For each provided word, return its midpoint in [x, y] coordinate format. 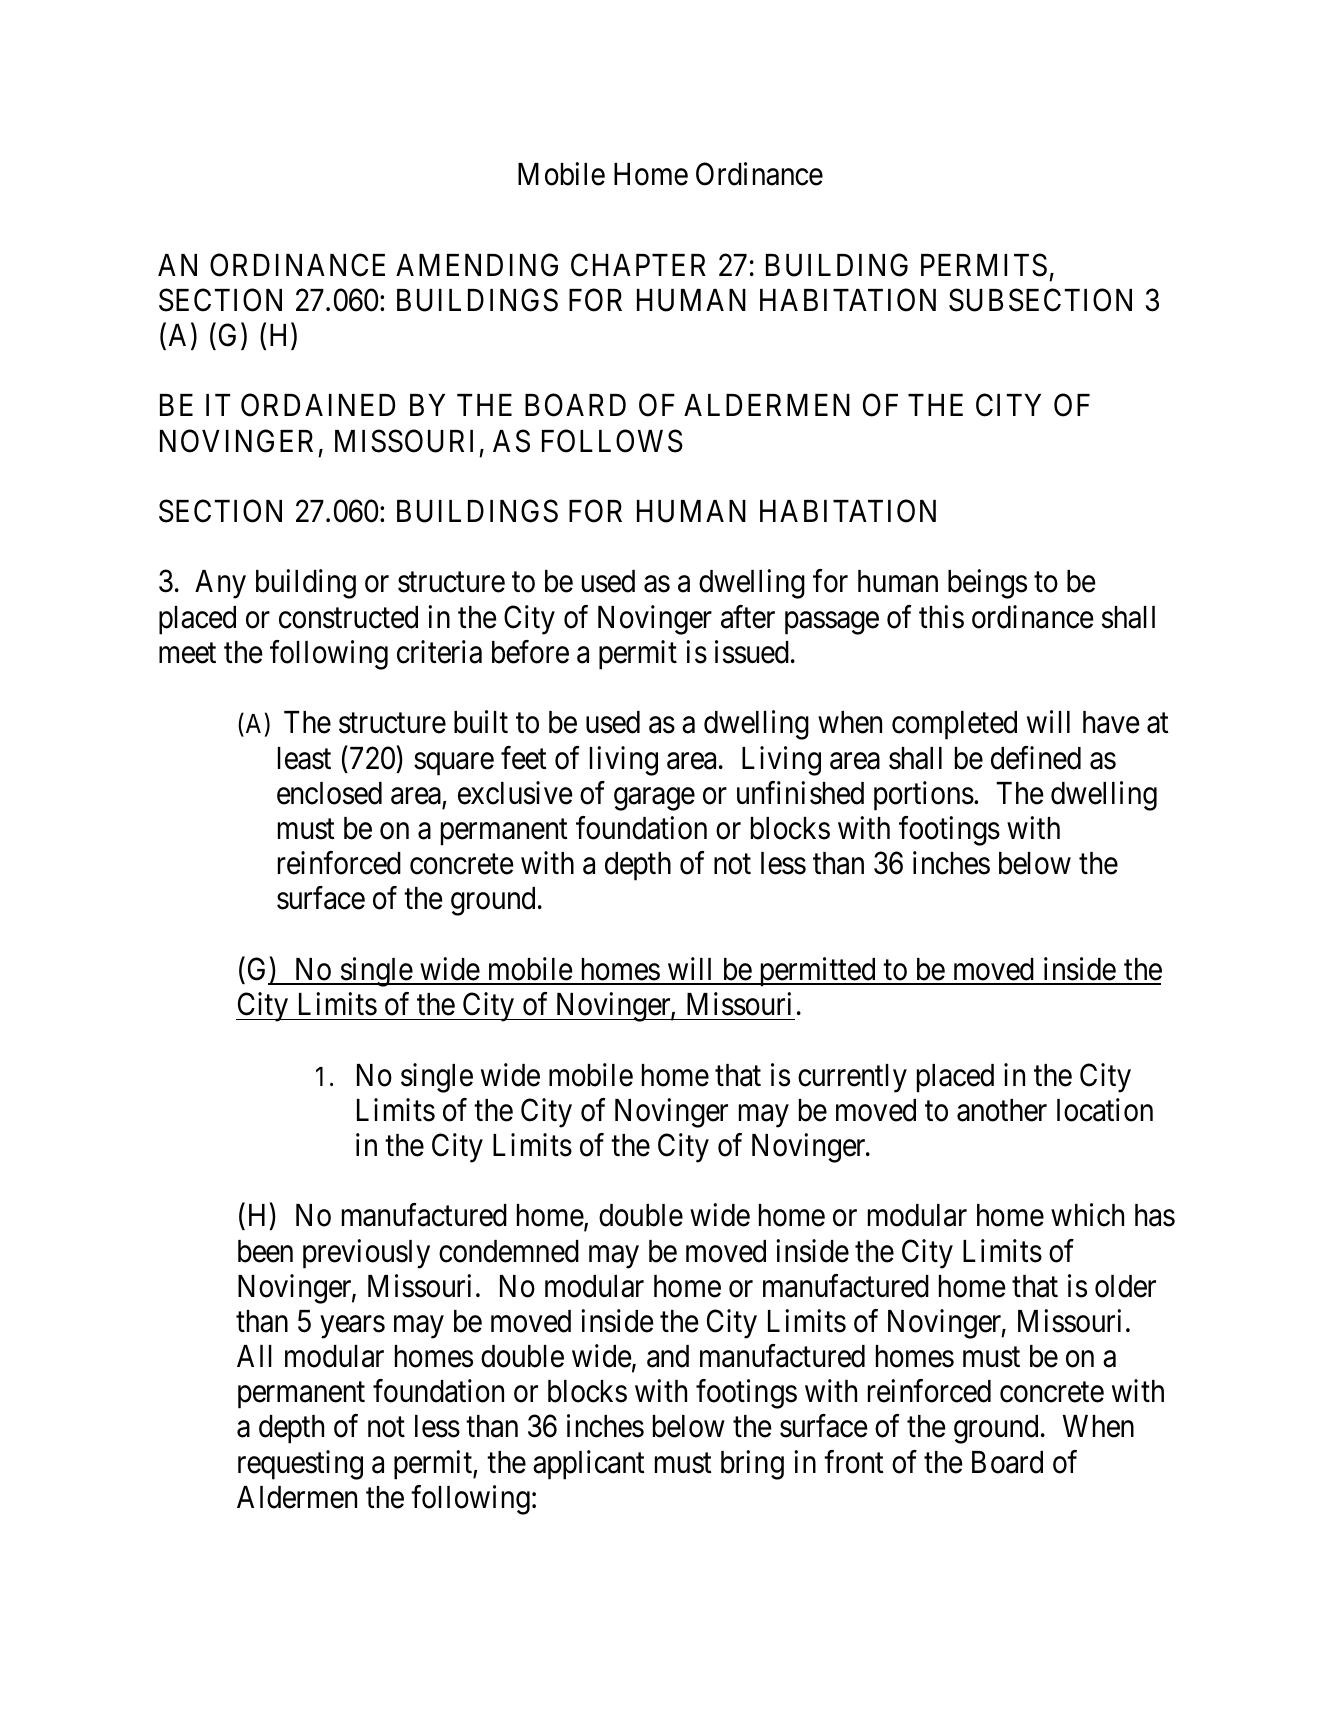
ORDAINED [318, 405]
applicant [589, 1465]
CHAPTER [638, 265]
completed [954, 725]
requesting [300, 1465]
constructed [348, 617]
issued [752, 652]
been [265, 1251]
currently [852, 1078]
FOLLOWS [612, 441]
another [1002, 1110]
